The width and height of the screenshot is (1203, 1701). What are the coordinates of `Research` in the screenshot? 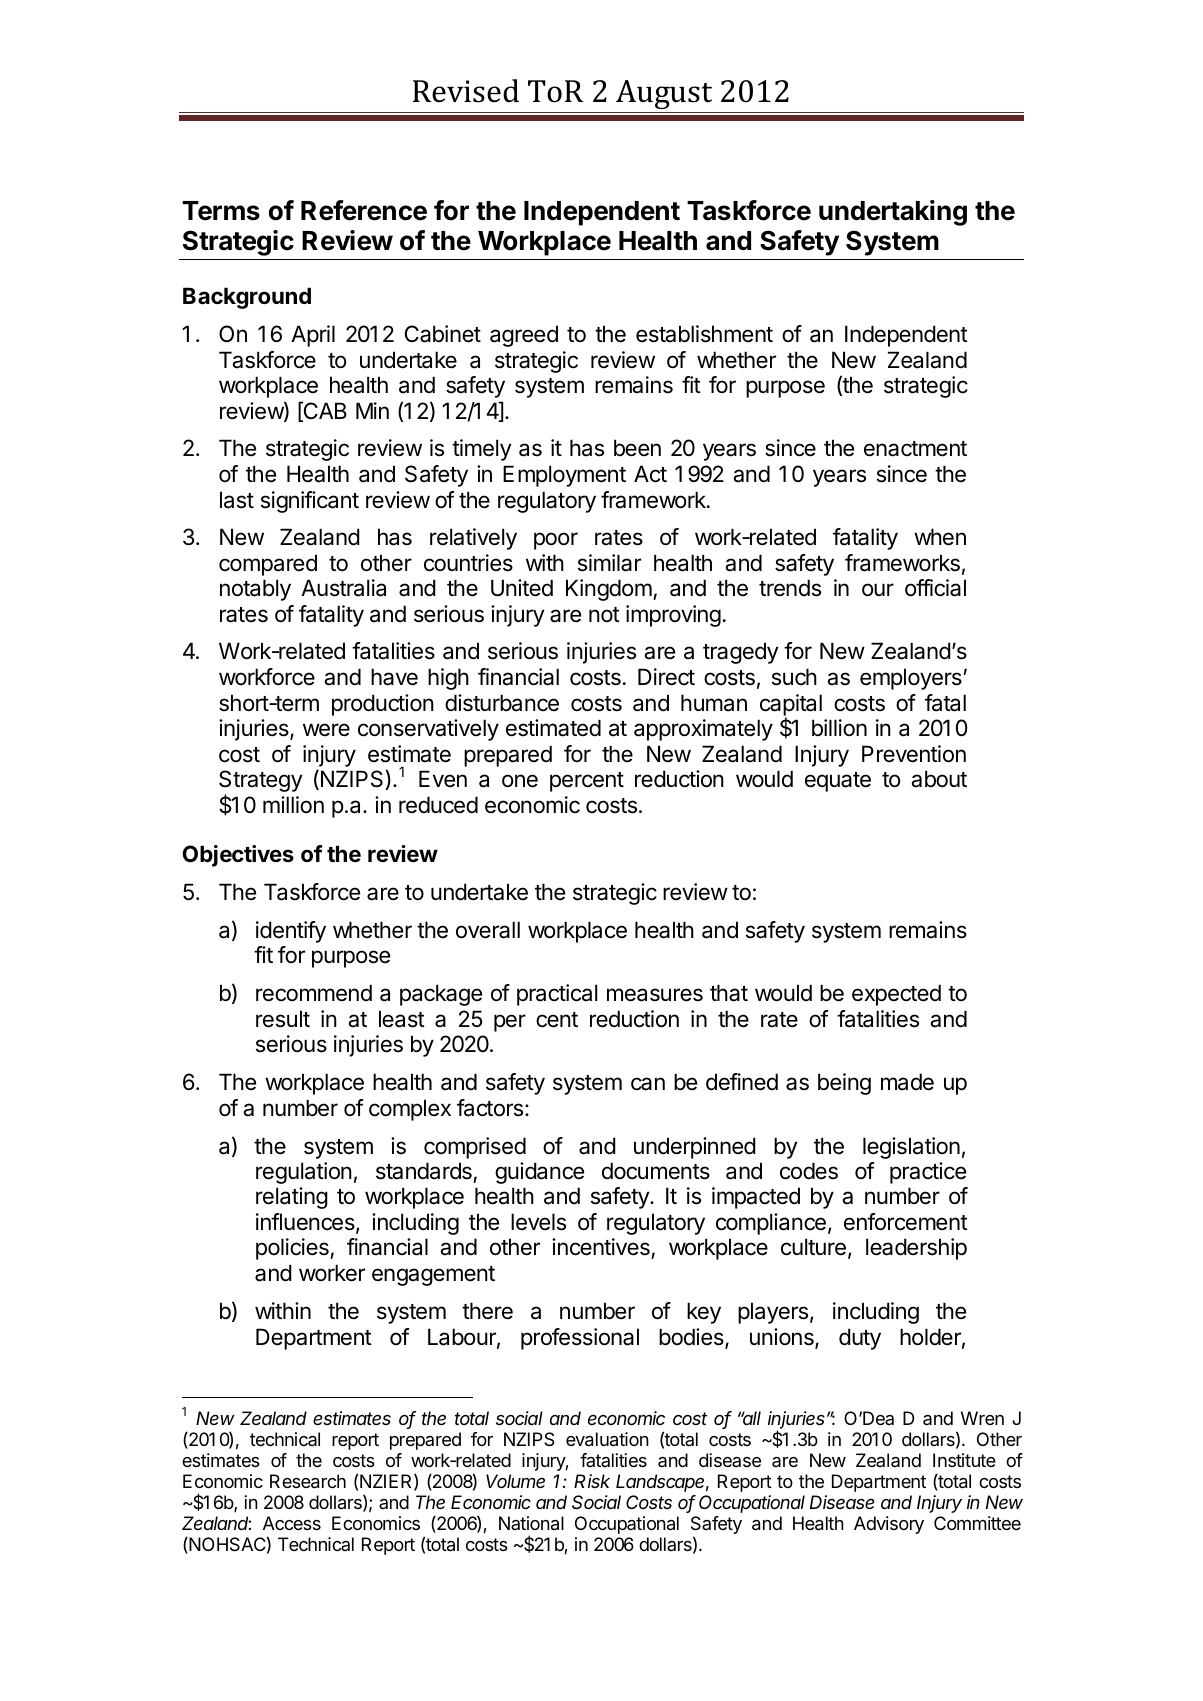 It's located at (308, 1481).
